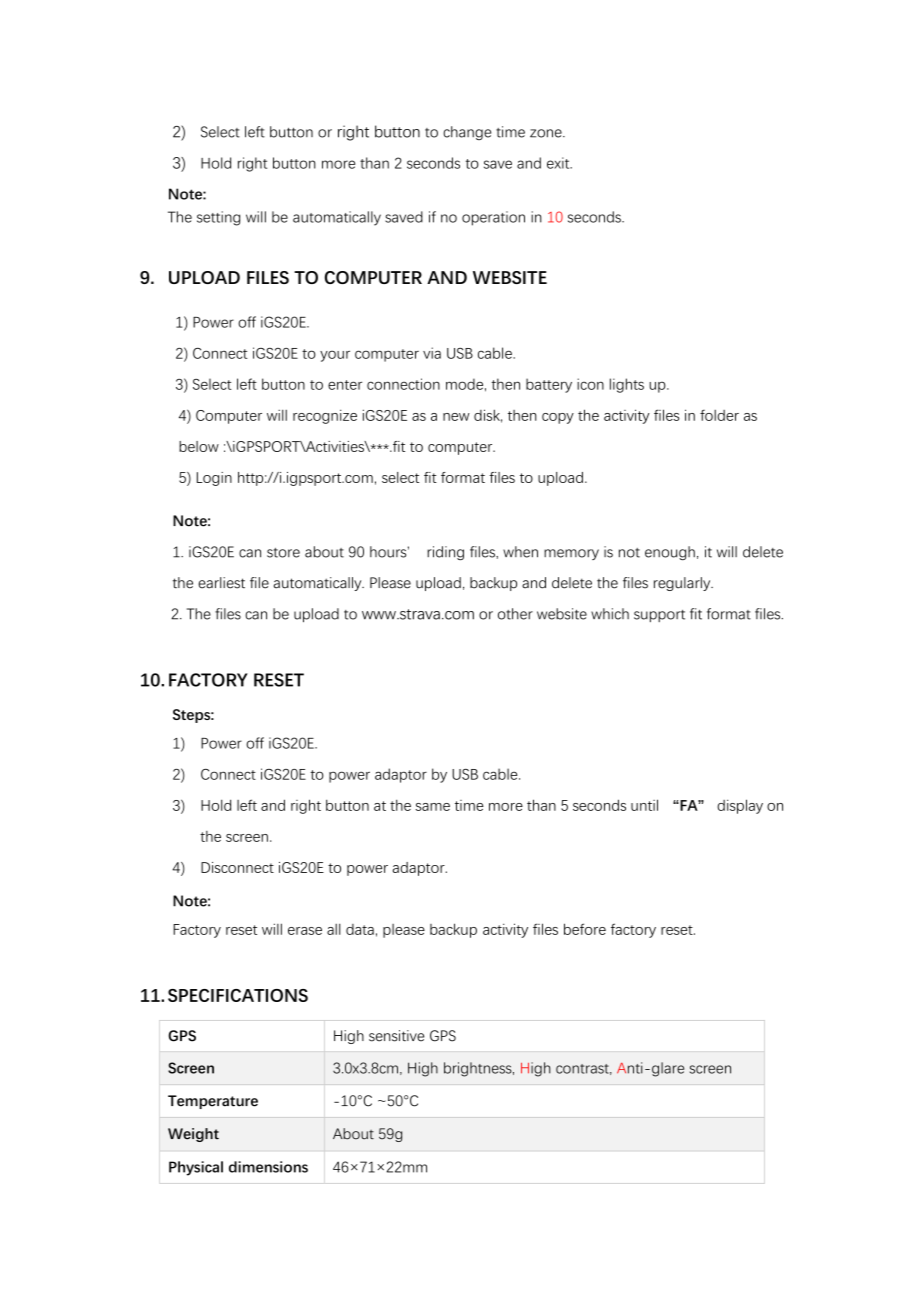  I want to click on exit, so click(559, 163).
